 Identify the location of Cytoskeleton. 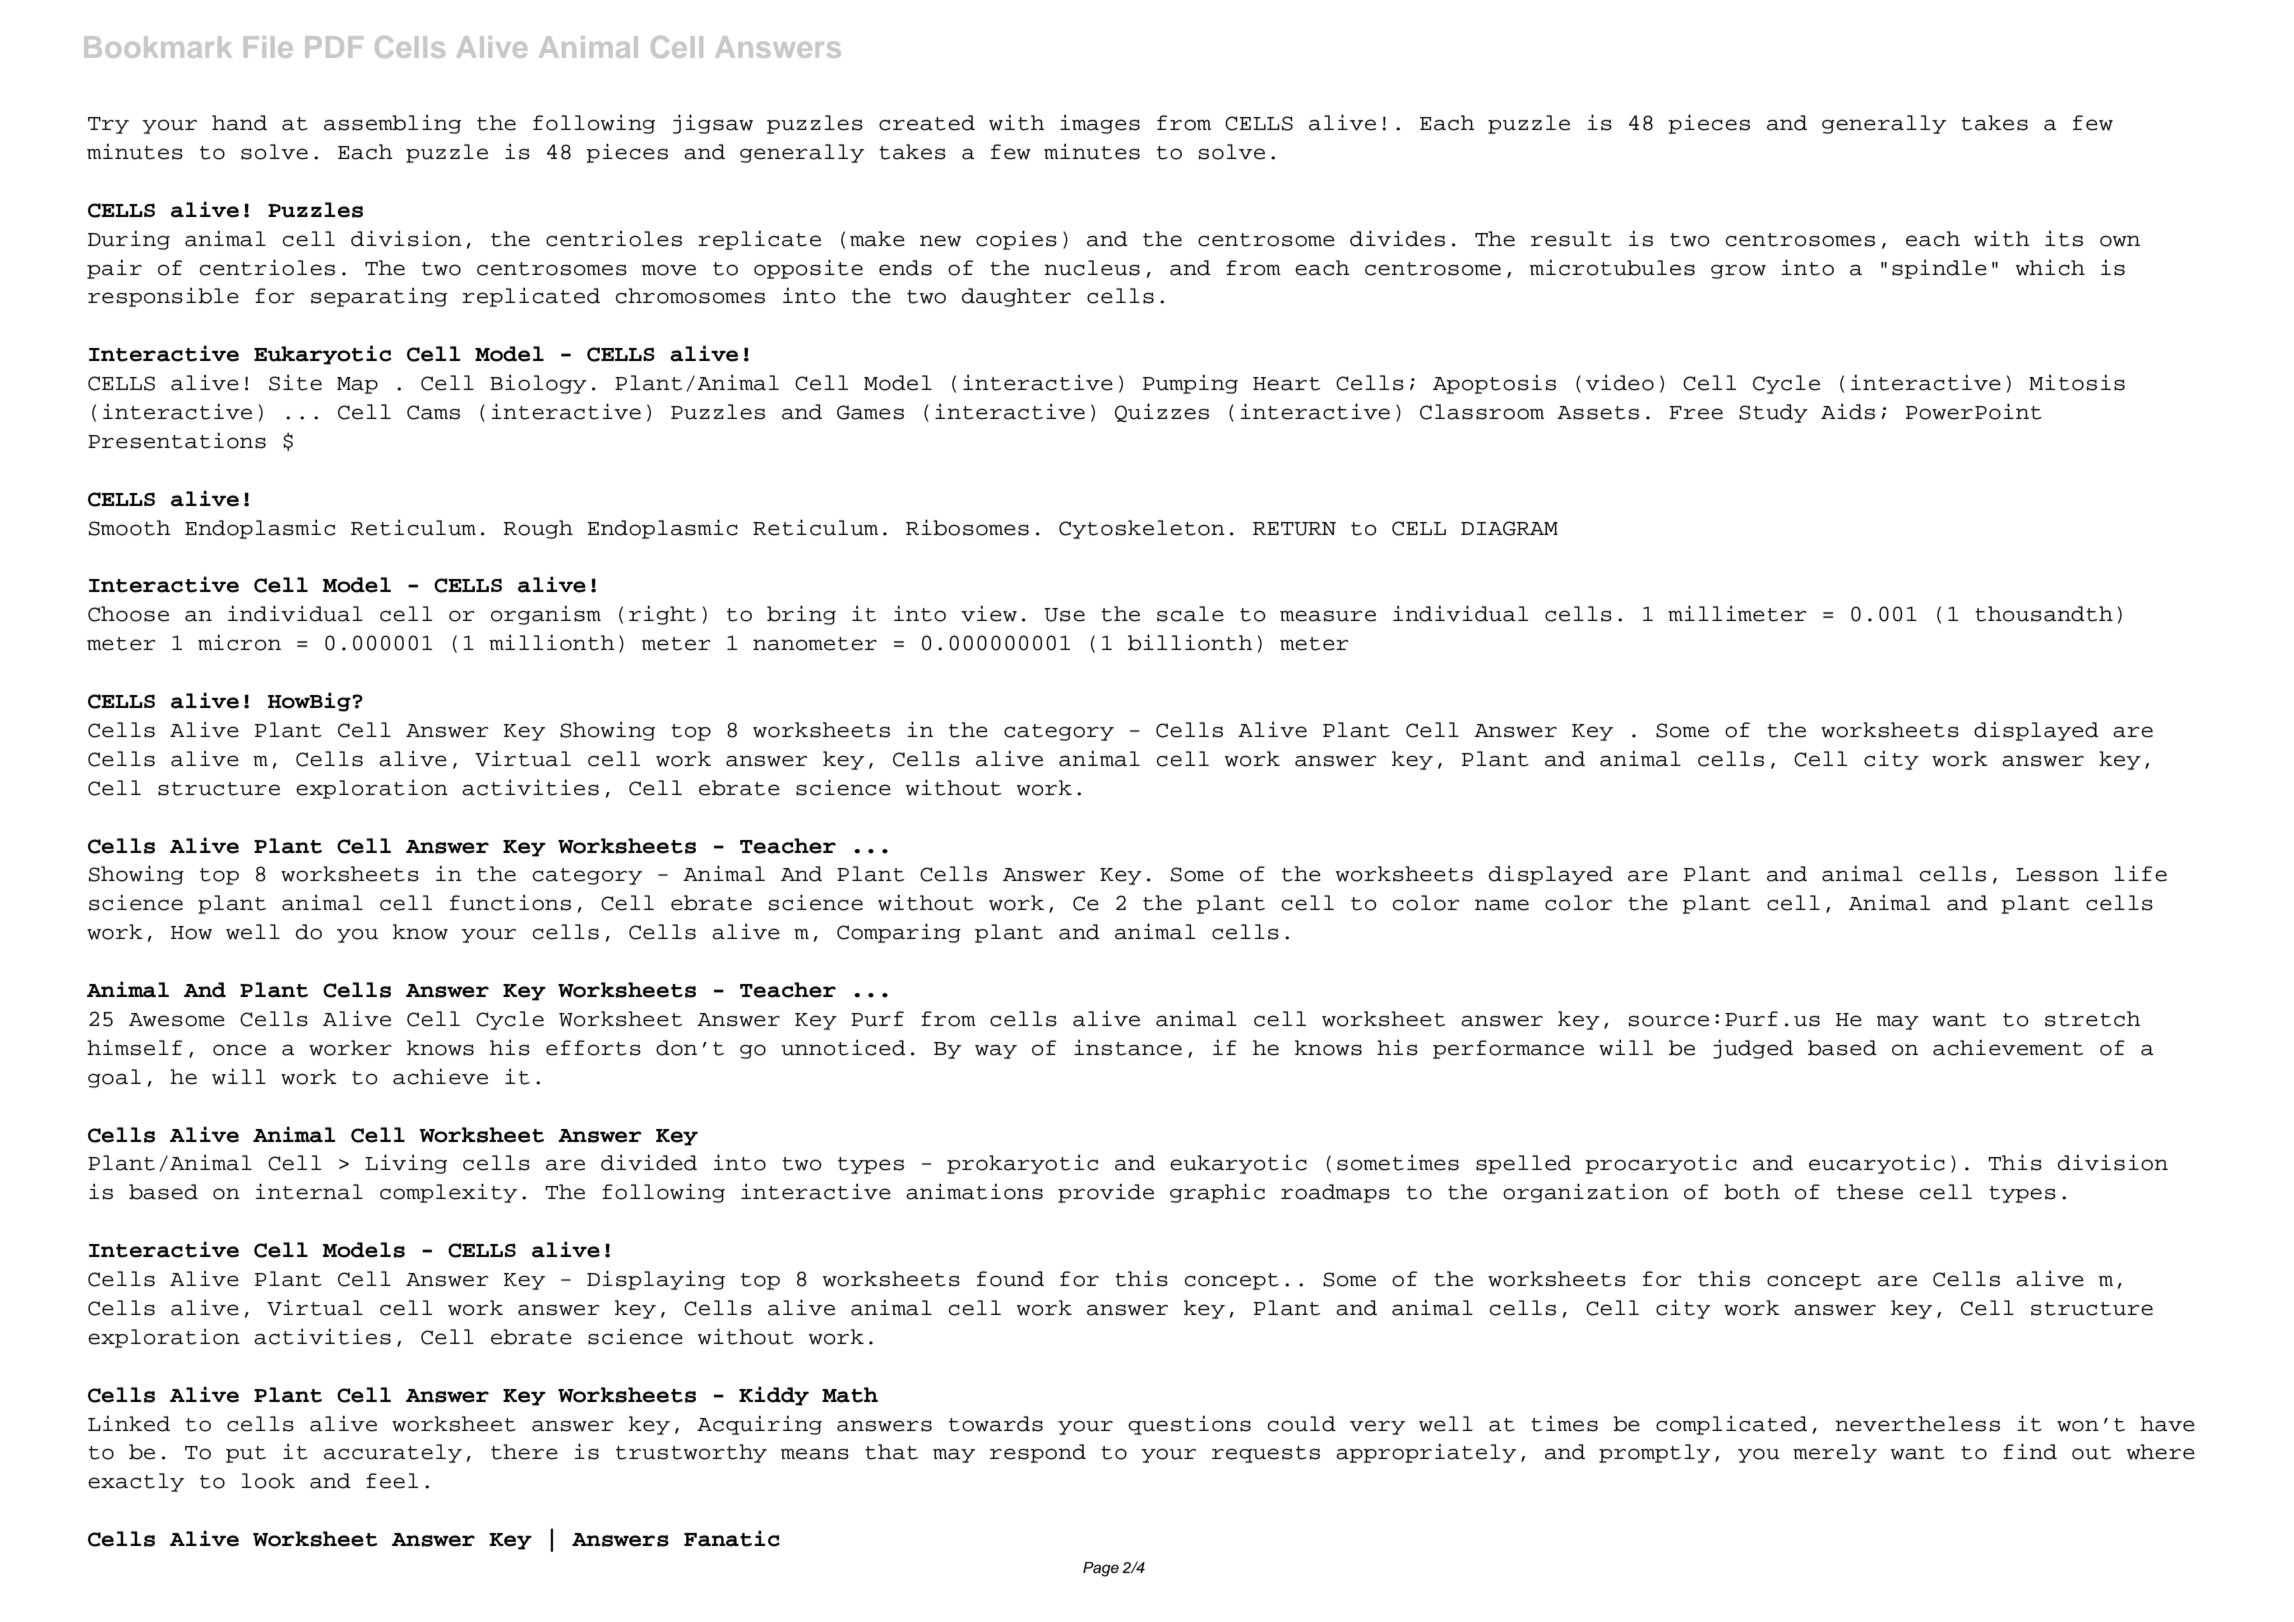
(1142, 529).
